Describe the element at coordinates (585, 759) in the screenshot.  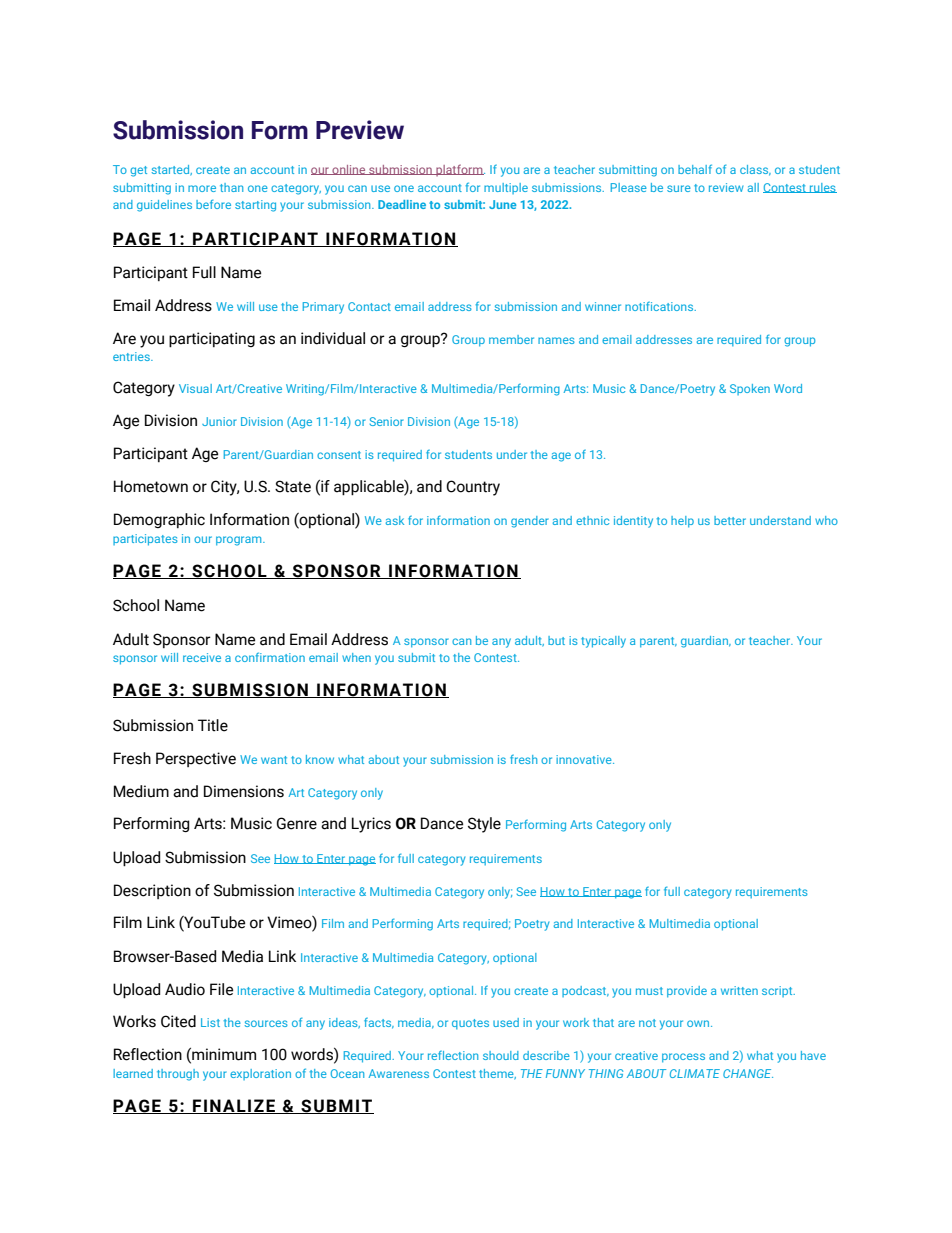
I see `innovative` at that location.
